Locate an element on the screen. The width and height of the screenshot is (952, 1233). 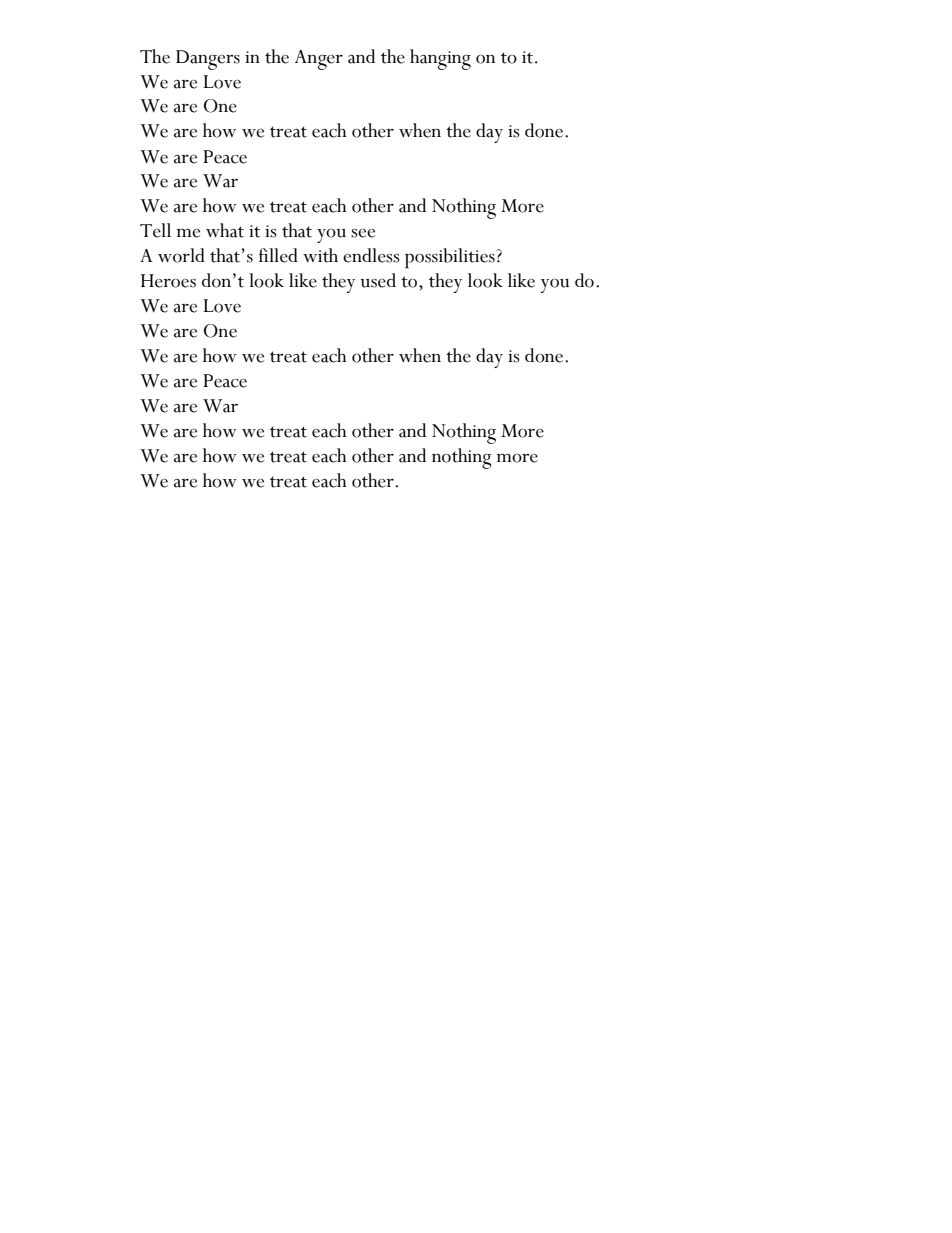
filled is located at coordinates (278, 255).
